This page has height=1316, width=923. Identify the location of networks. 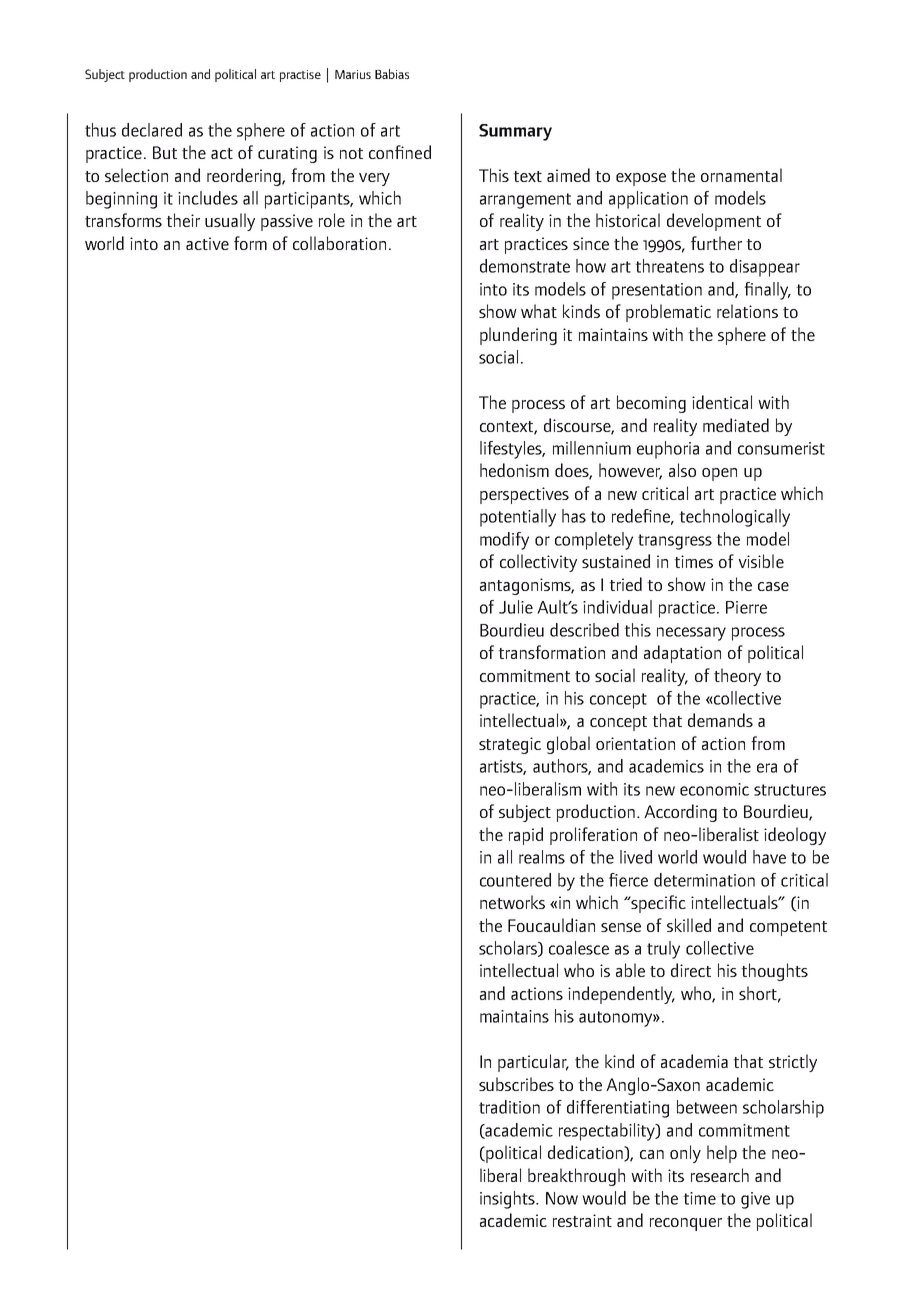
(512, 902).
